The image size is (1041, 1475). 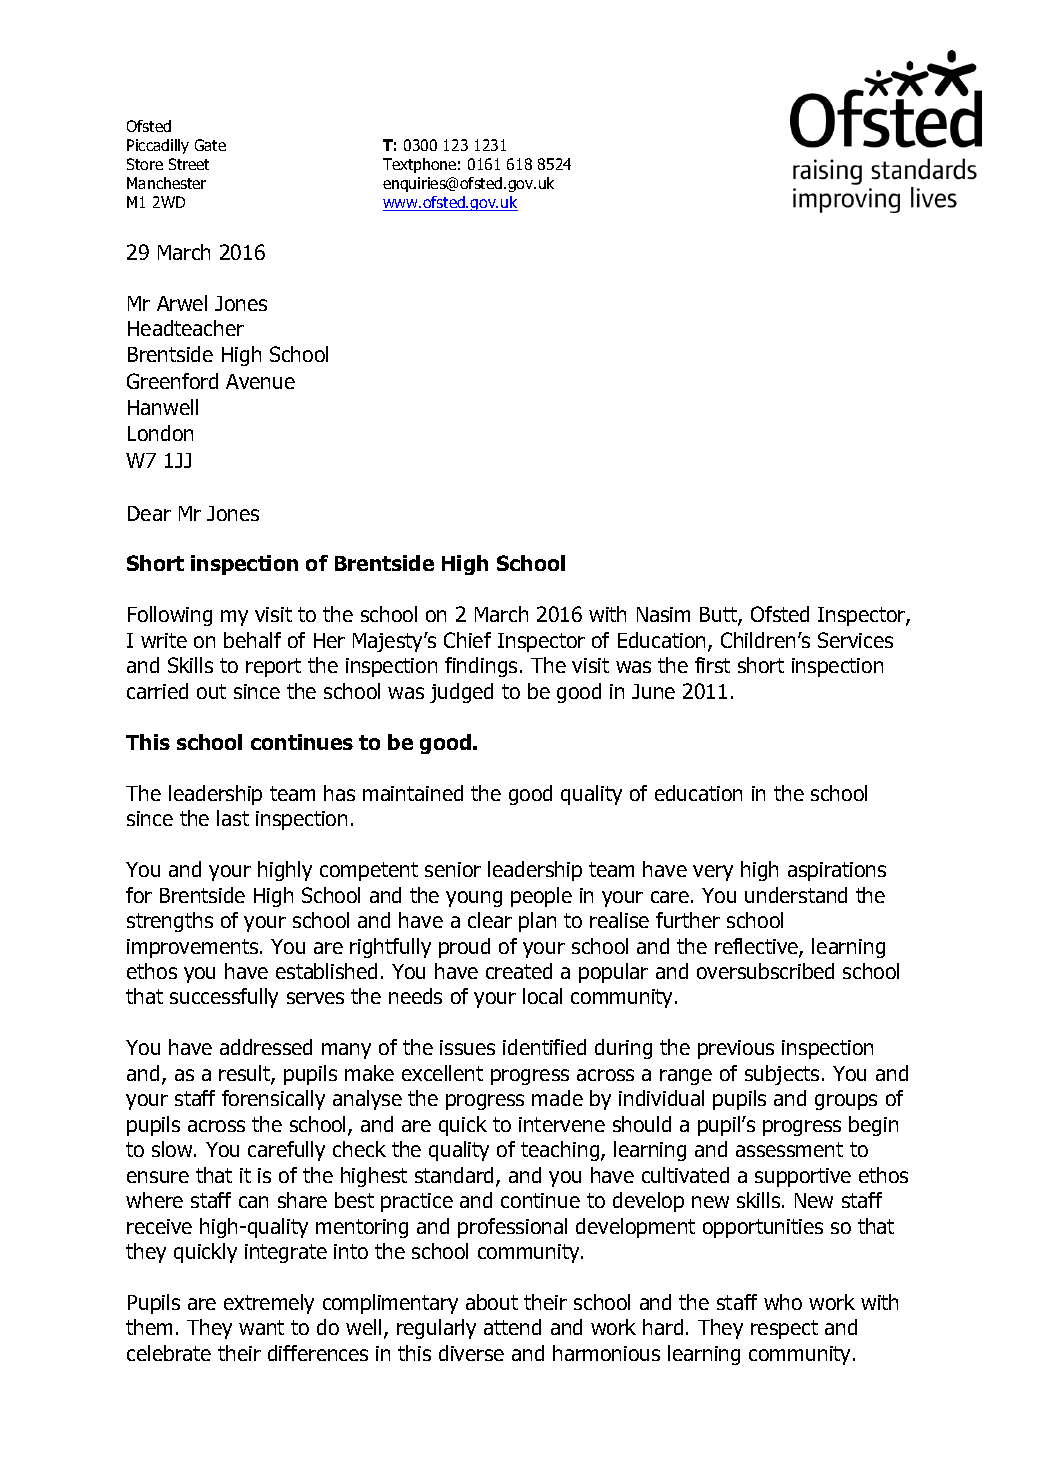 I want to click on want, so click(x=261, y=1327).
